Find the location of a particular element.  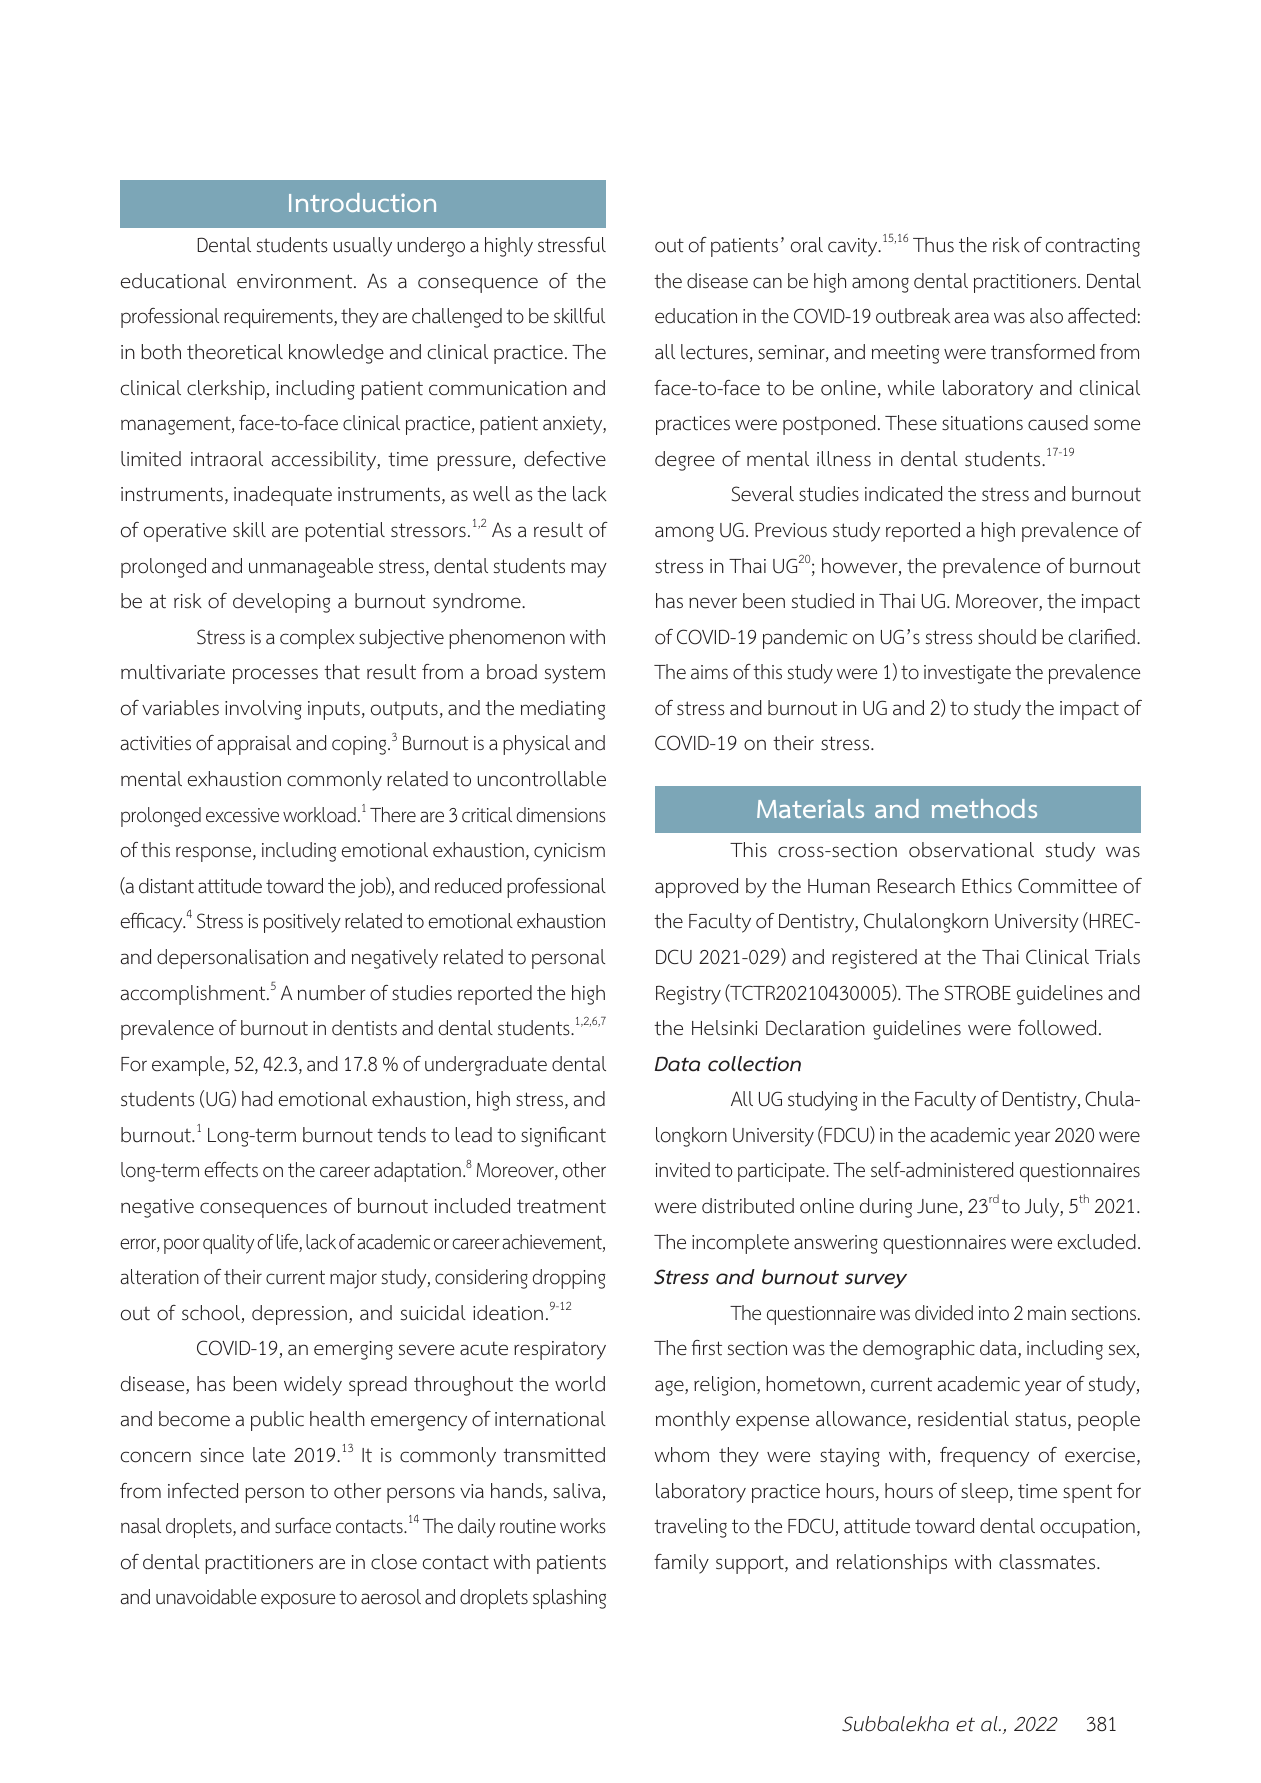

indicated is located at coordinates (903, 494).
